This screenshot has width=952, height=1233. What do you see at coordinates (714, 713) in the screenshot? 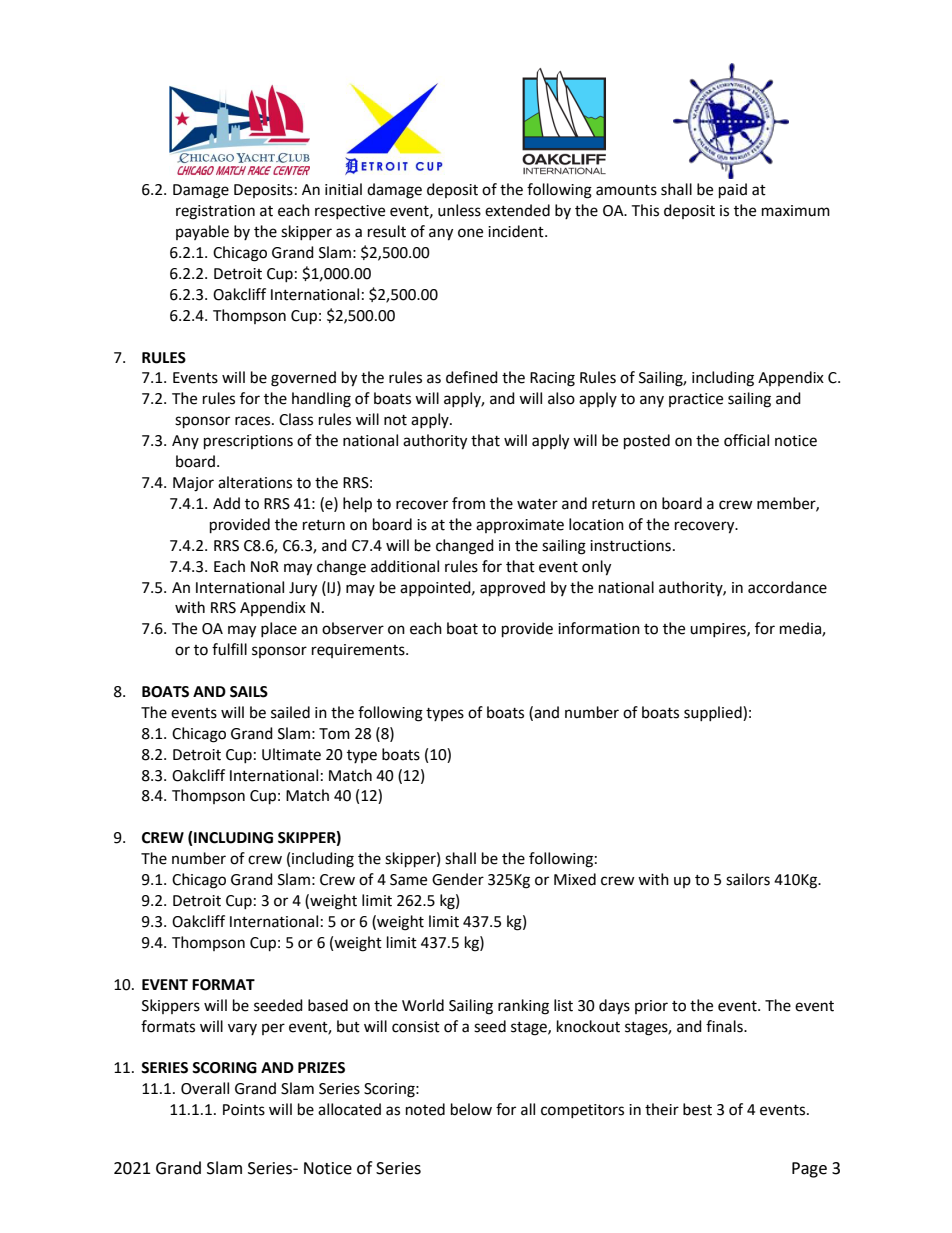
I see `supplied` at bounding box center [714, 713].
